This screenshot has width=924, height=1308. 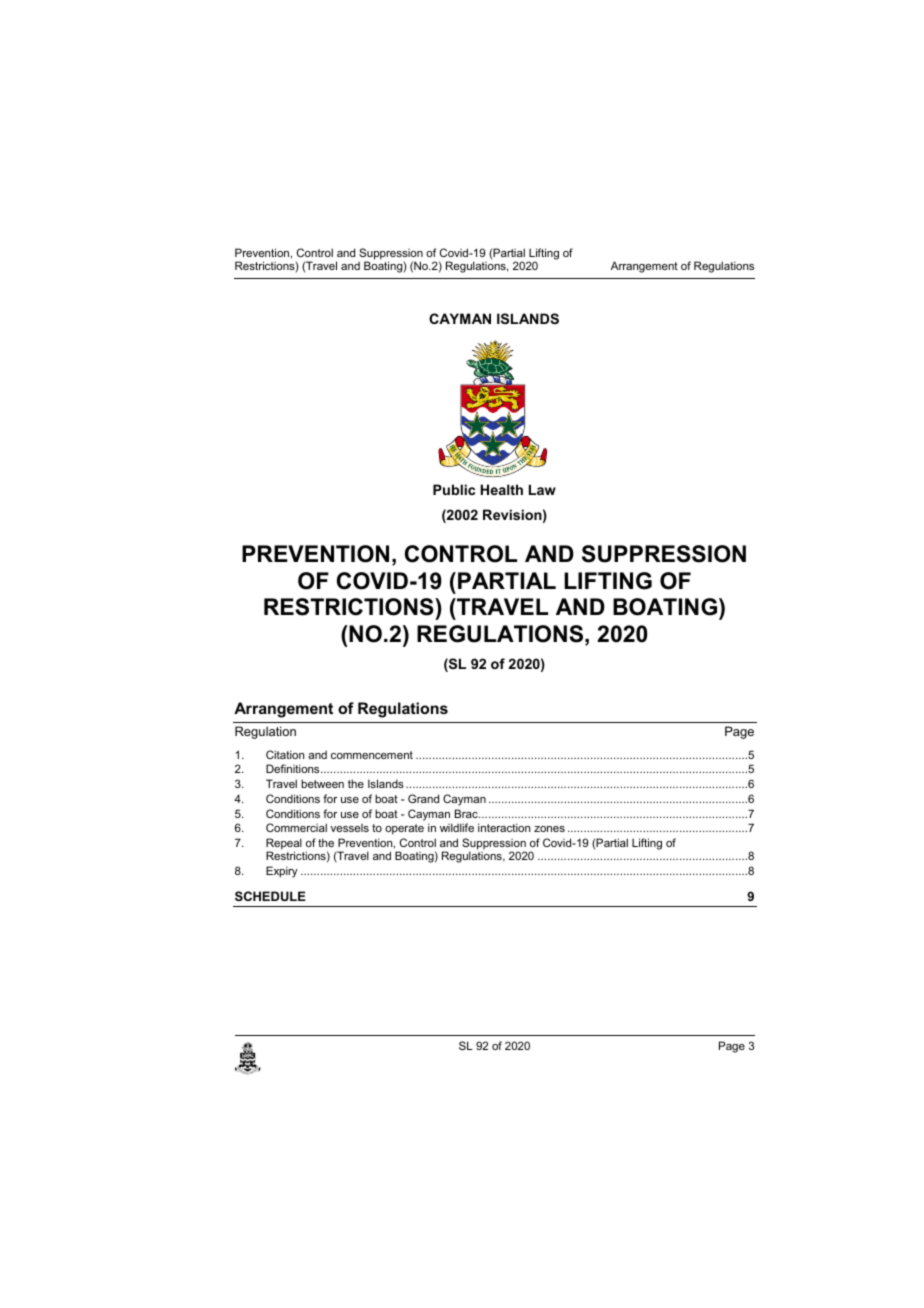 I want to click on Public, so click(x=454, y=489).
